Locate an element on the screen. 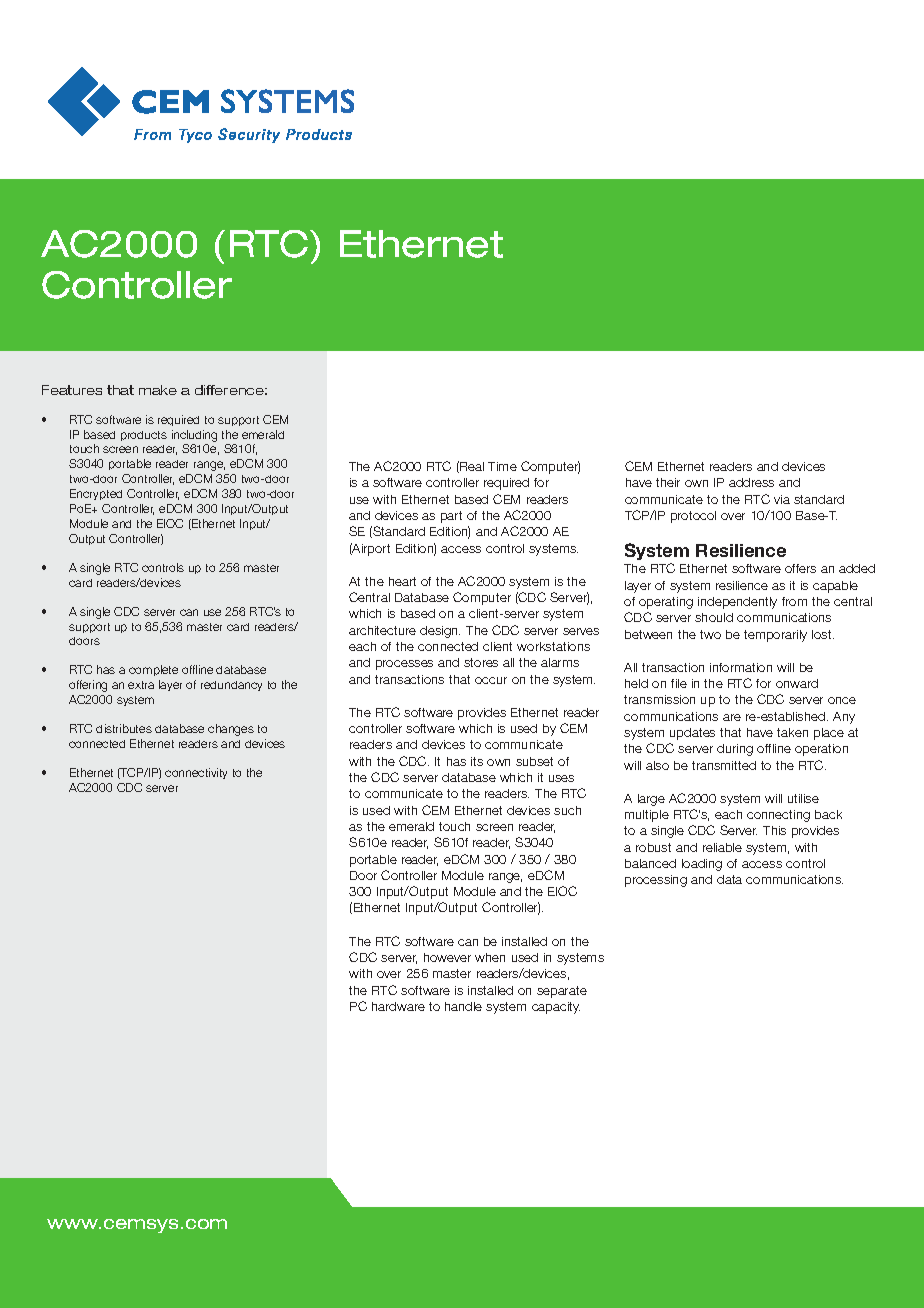 The height and width of the screenshot is (1308, 924). part is located at coordinates (451, 517).
